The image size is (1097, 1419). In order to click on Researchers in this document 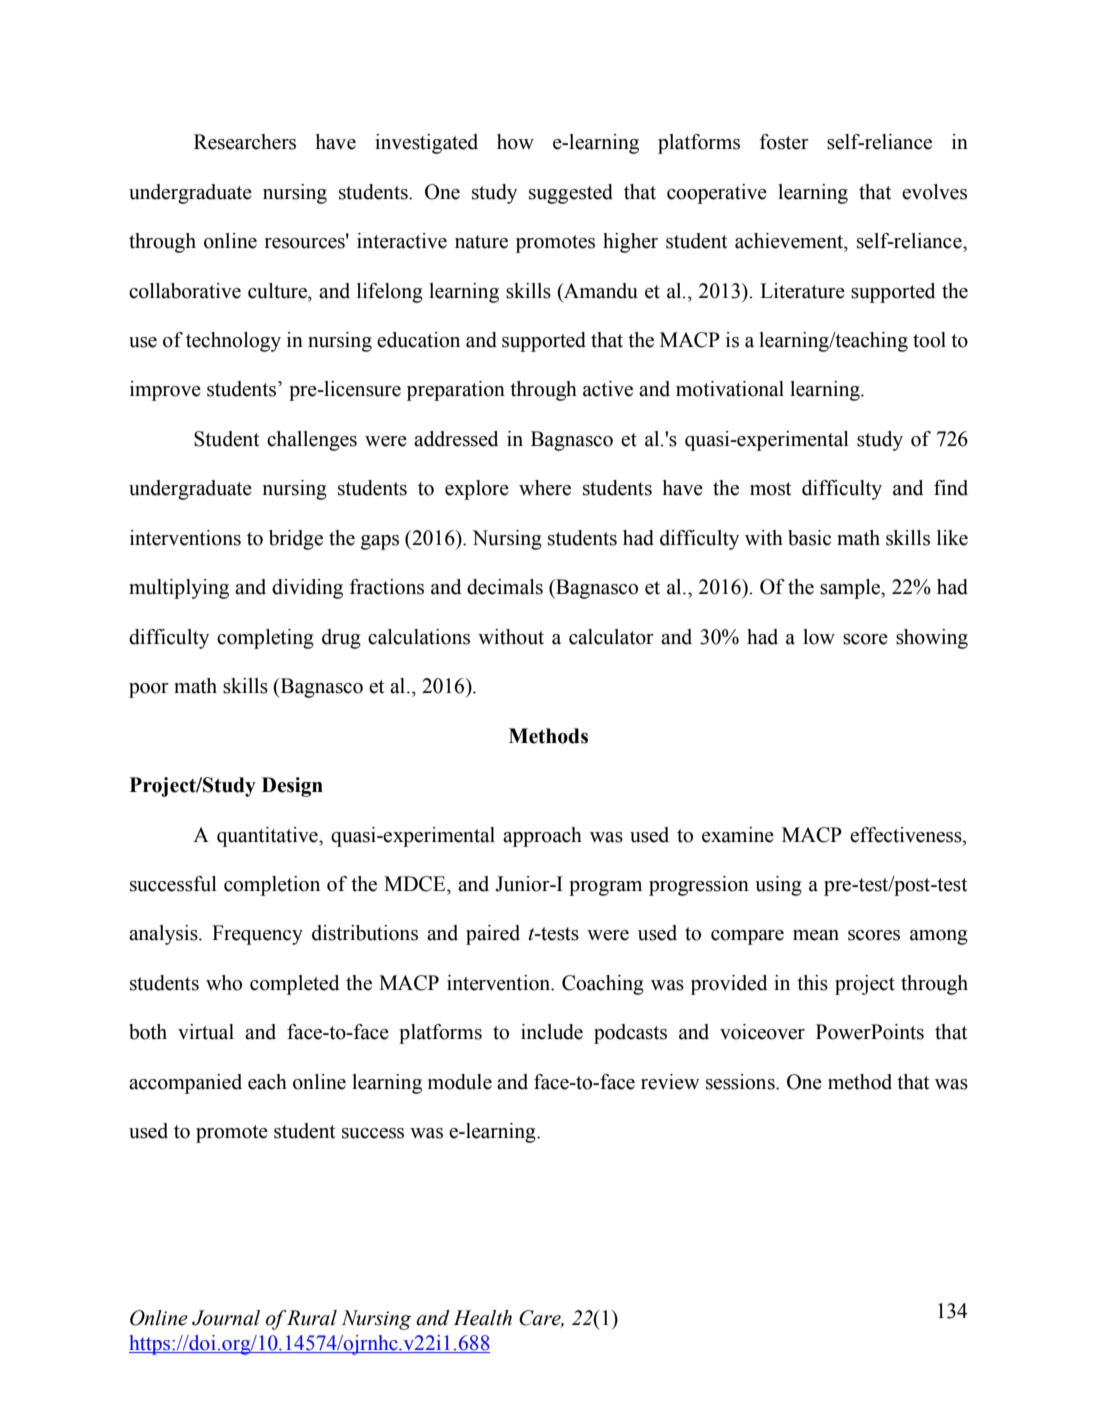, I will do `click(245, 142)`.
